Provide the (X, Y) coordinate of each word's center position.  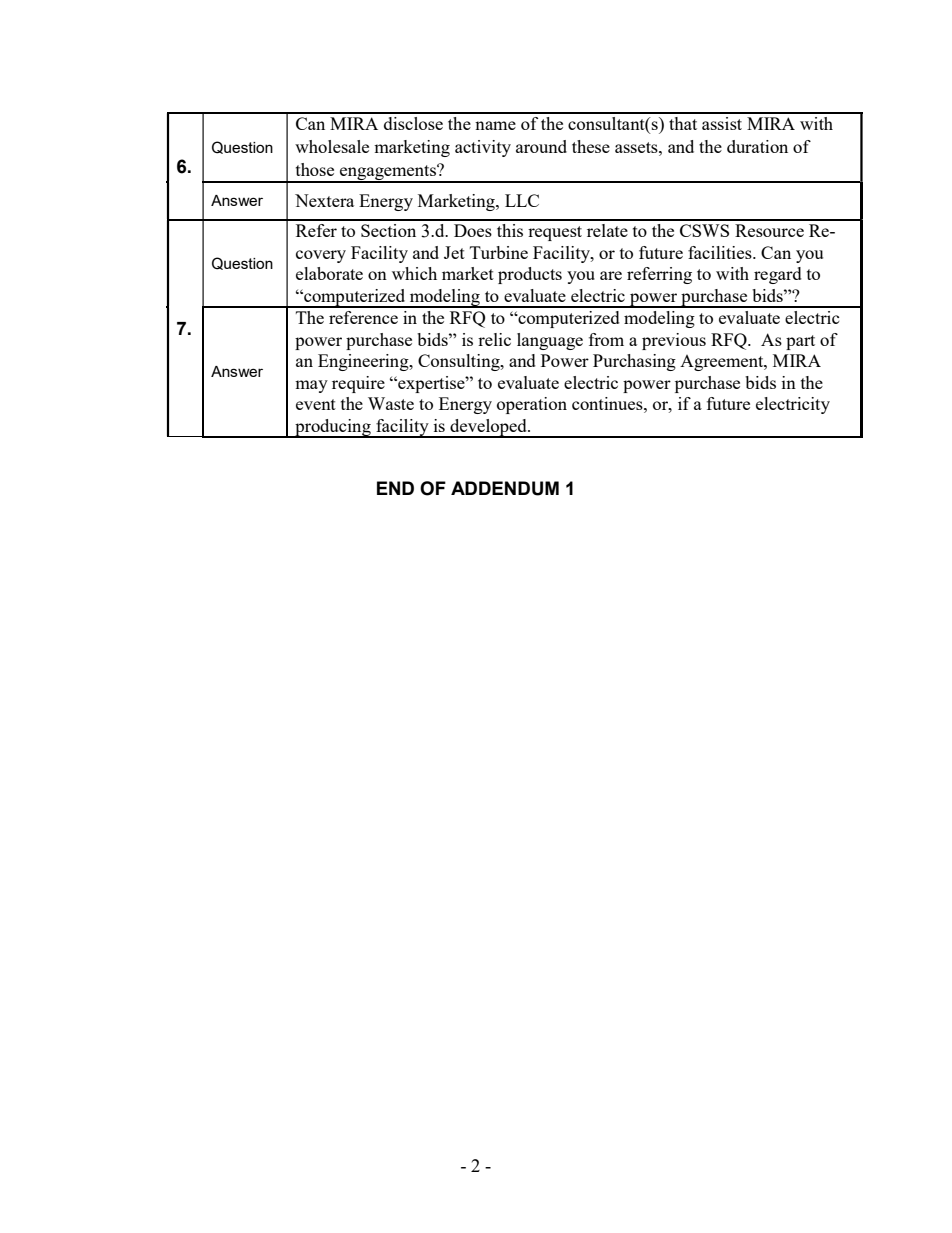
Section (388, 230)
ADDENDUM (505, 488)
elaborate (329, 273)
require (358, 384)
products (530, 275)
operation (532, 405)
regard (778, 275)
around (541, 146)
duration (757, 146)
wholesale (332, 146)
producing (333, 428)
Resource (769, 230)
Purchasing (634, 362)
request (555, 233)
